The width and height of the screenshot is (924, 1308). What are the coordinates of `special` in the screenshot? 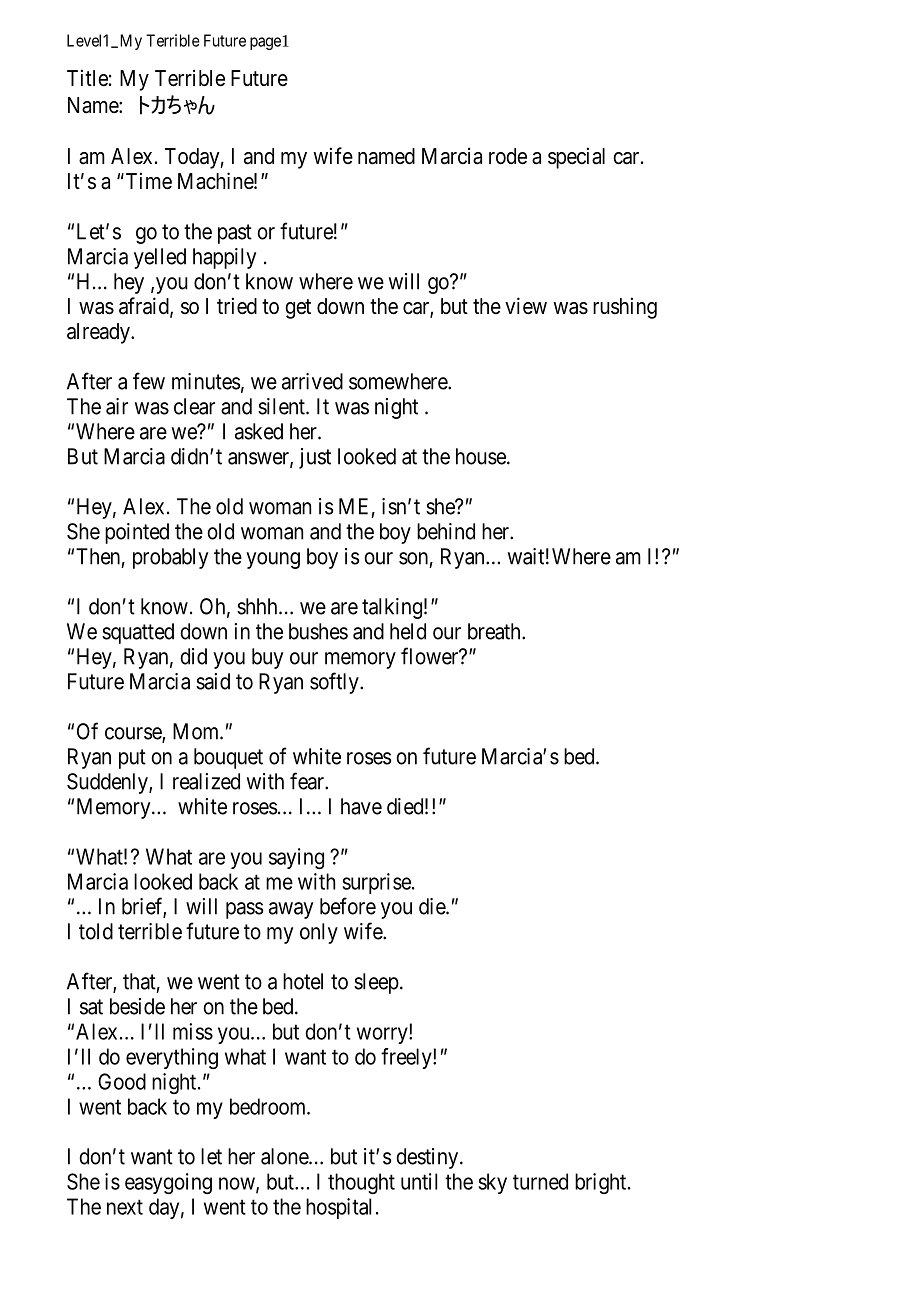 It's located at (576, 158).
